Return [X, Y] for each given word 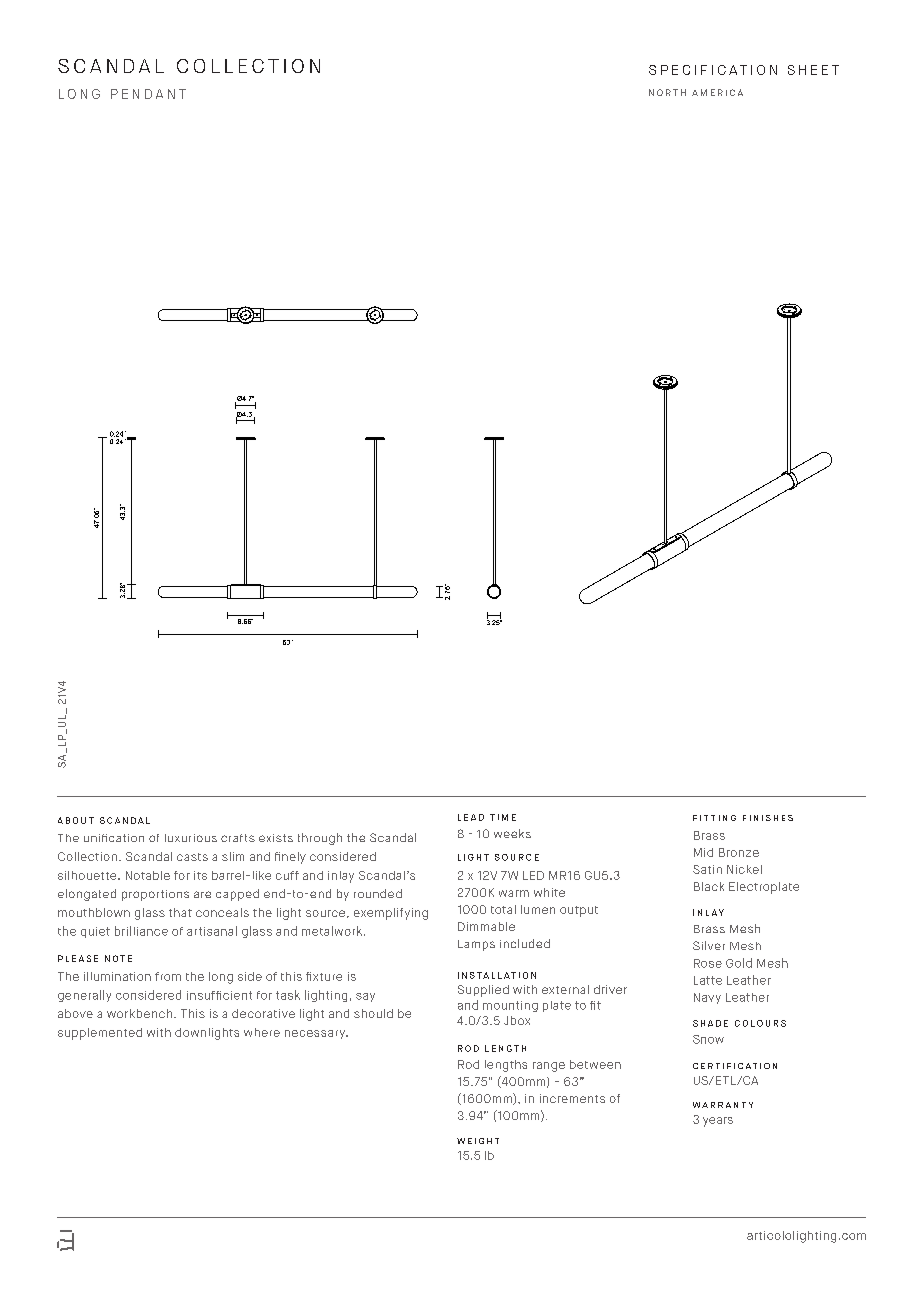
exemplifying [391, 914]
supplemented [100, 1034]
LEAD [471, 817]
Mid [703, 852]
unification [114, 838]
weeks [512, 833]
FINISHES [768, 818]
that [180, 912]
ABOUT [76, 820]
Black [709, 886]
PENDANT [148, 94]
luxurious [191, 838]
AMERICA [717, 92]
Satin [707, 869]
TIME [503, 817]
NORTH [667, 92]
